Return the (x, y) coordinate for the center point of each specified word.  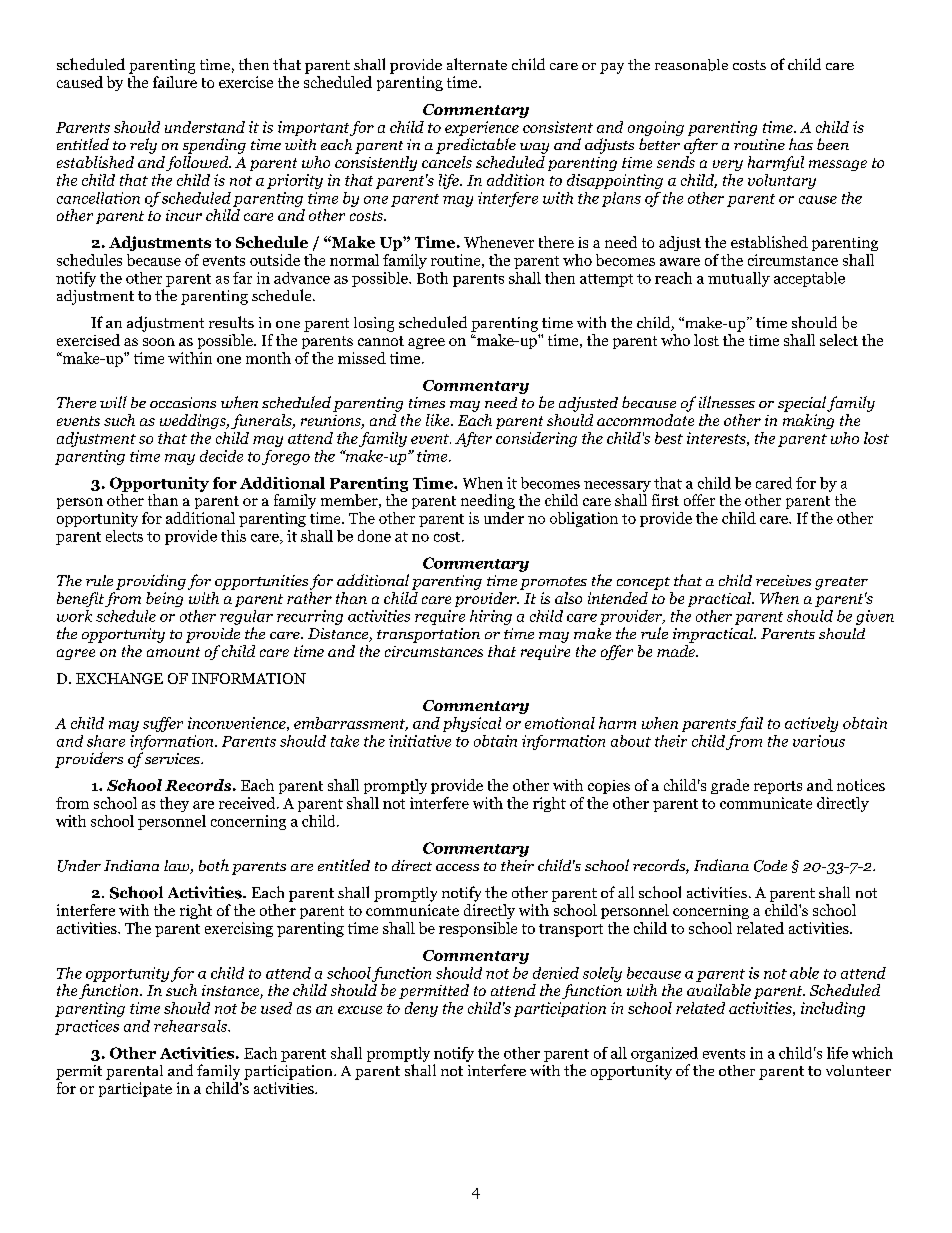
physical (472, 724)
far (242, 278)
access (457, 867)
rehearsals (191, 1026)
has (801, 144)
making (808, 421)
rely (143, 146)
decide (221, 456)
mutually (739, 279)
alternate (477, 64)
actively (811, 724)
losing (374, 324)
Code (770, 866)
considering (536, 439)
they (174, 804)
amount (173, 652)
